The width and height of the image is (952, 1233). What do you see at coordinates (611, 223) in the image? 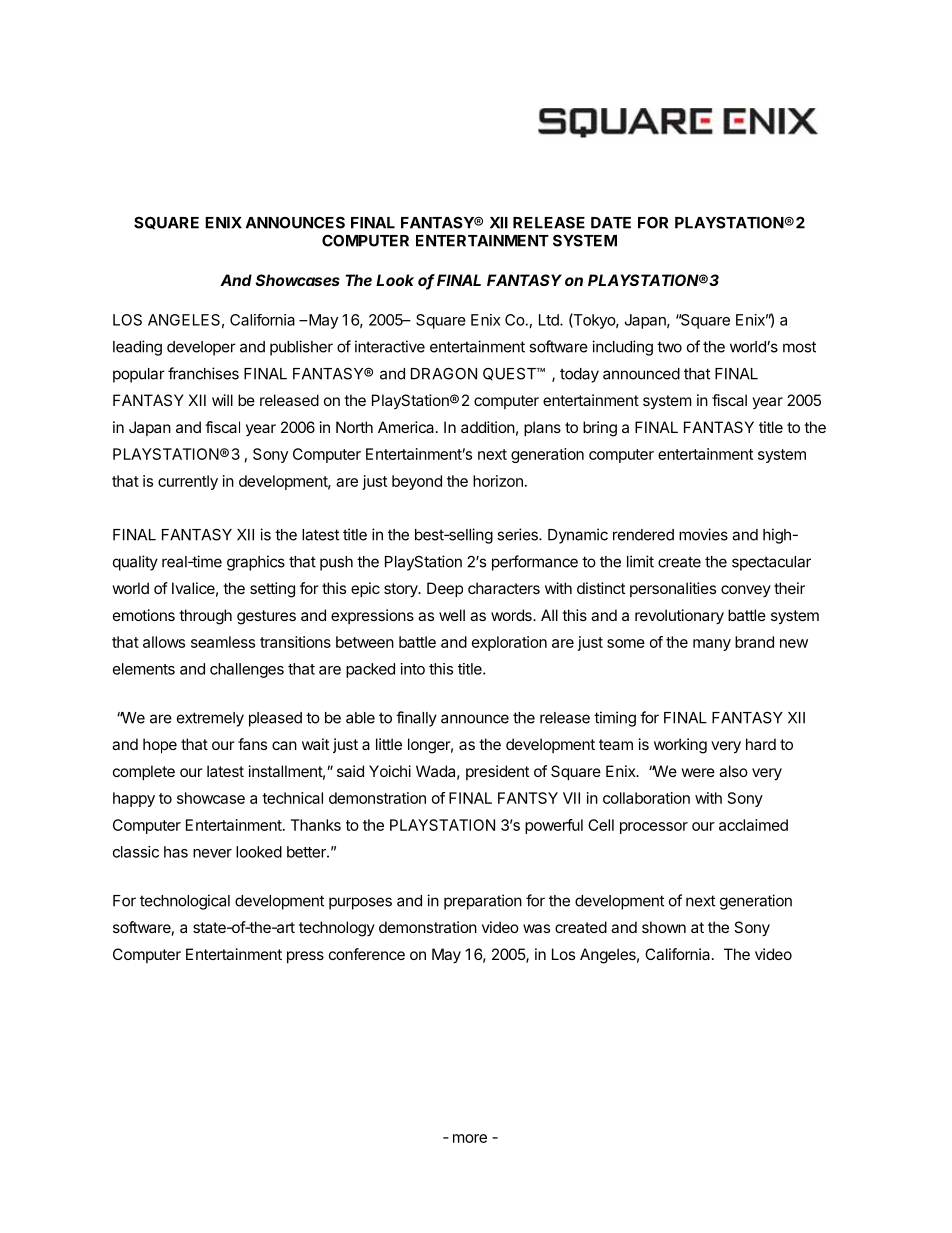
I see `DATE` at bounding box center [611, 223].
